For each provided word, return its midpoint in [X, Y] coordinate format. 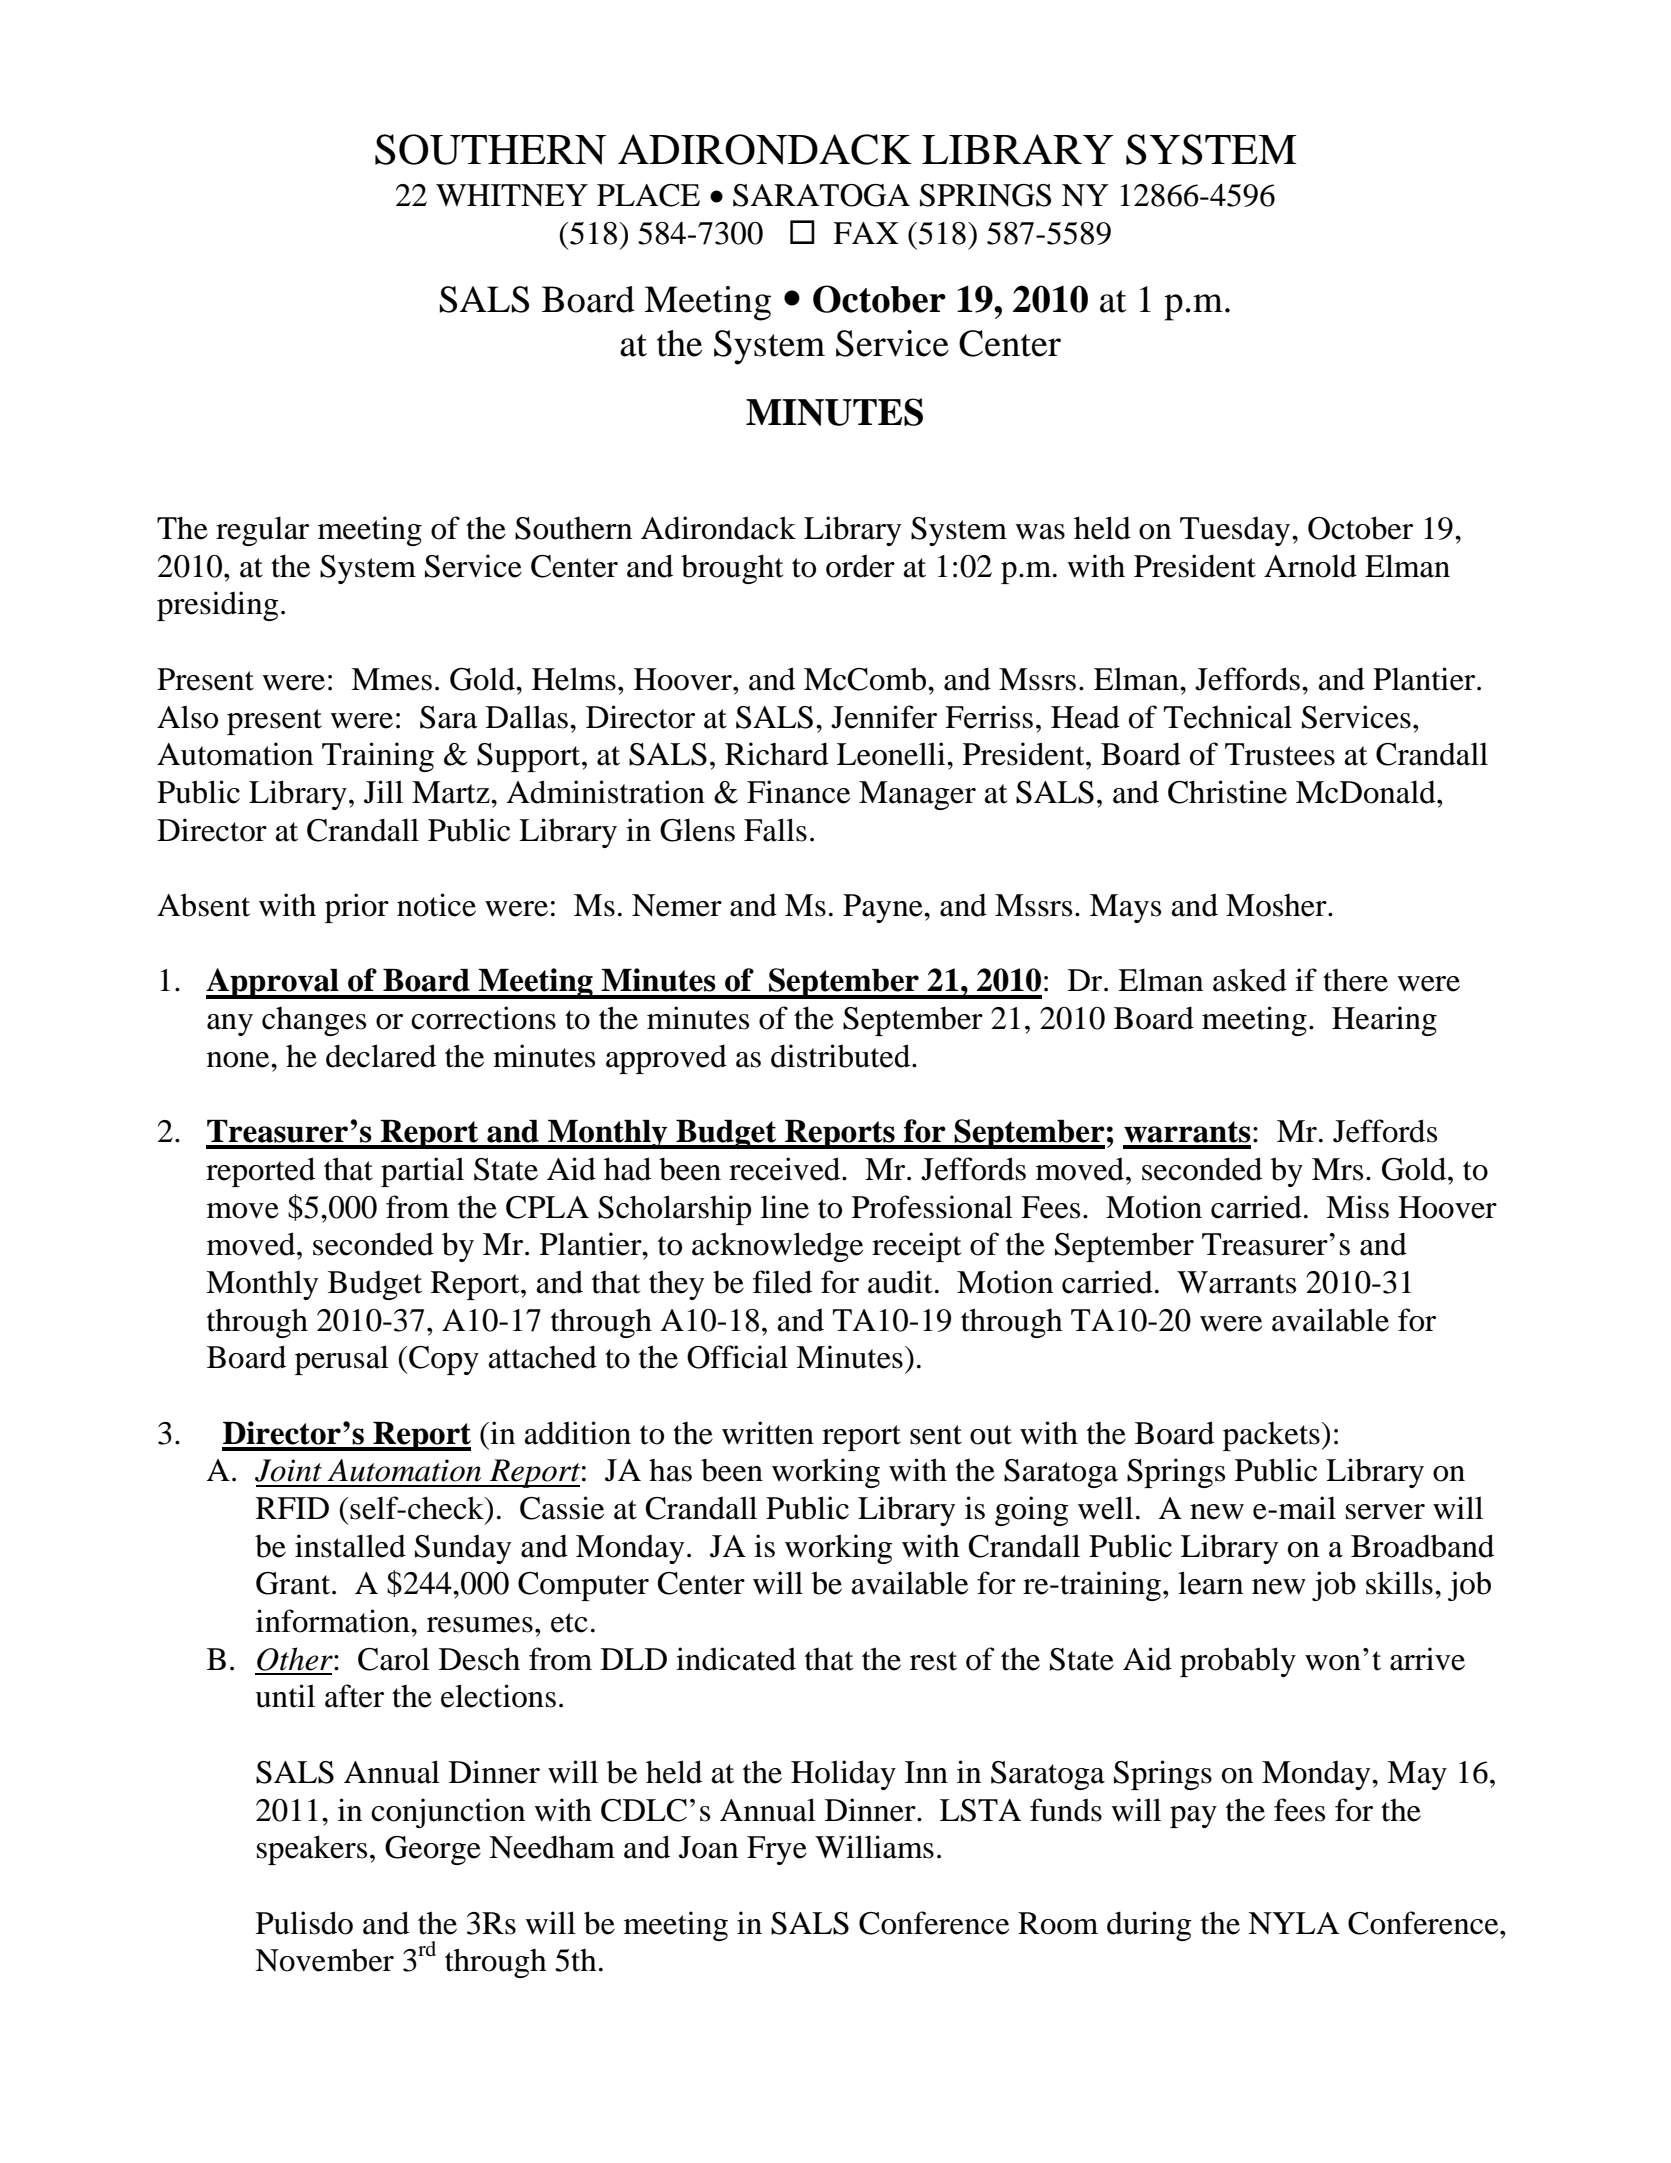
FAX [866, 233]
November [324, 1960]
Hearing [1384, 1021]
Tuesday [1236, 531]
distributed [842, 1056]
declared [381, 1056]
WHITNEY [512, 195]
